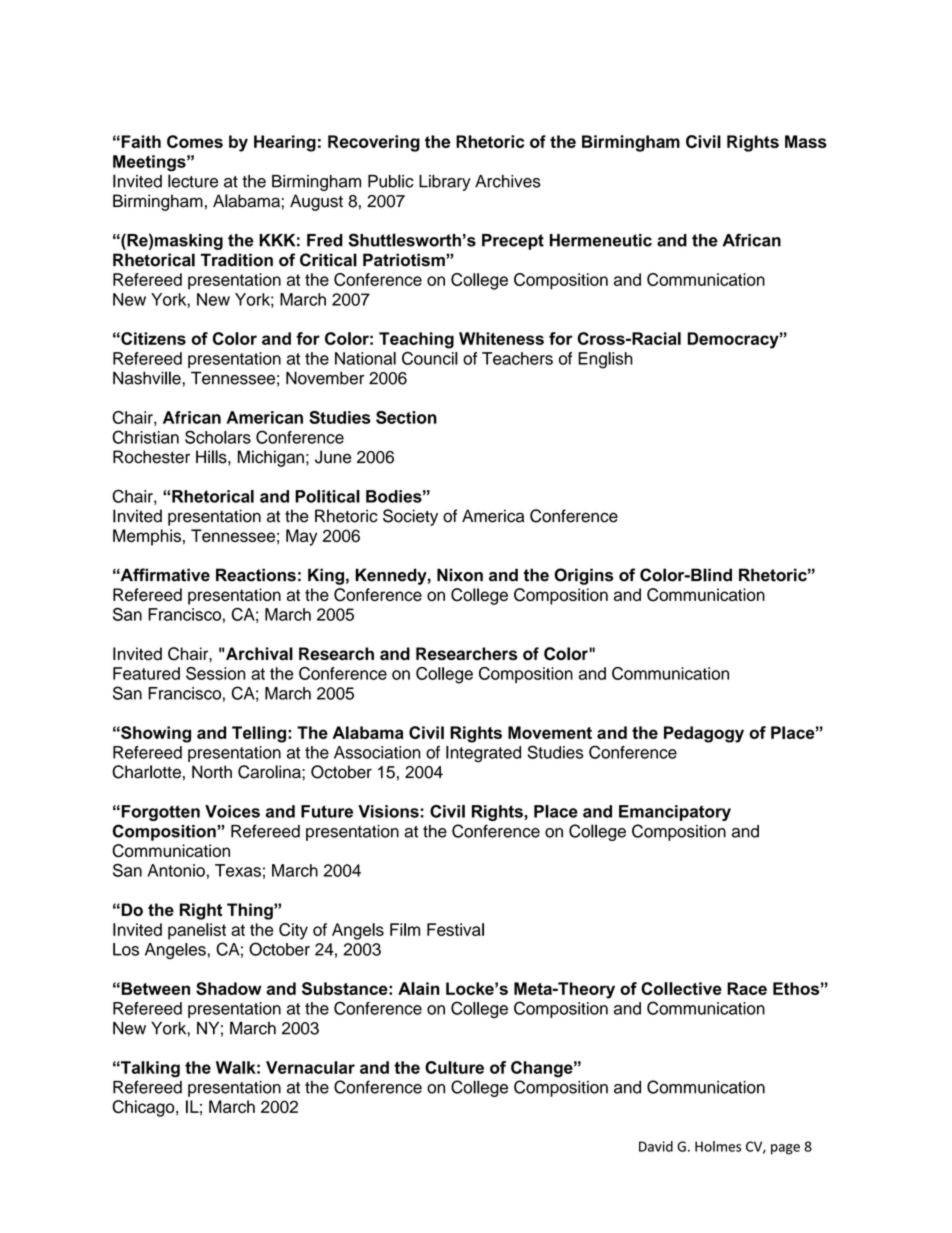  I want to click on lecture, so click(193, 181).
